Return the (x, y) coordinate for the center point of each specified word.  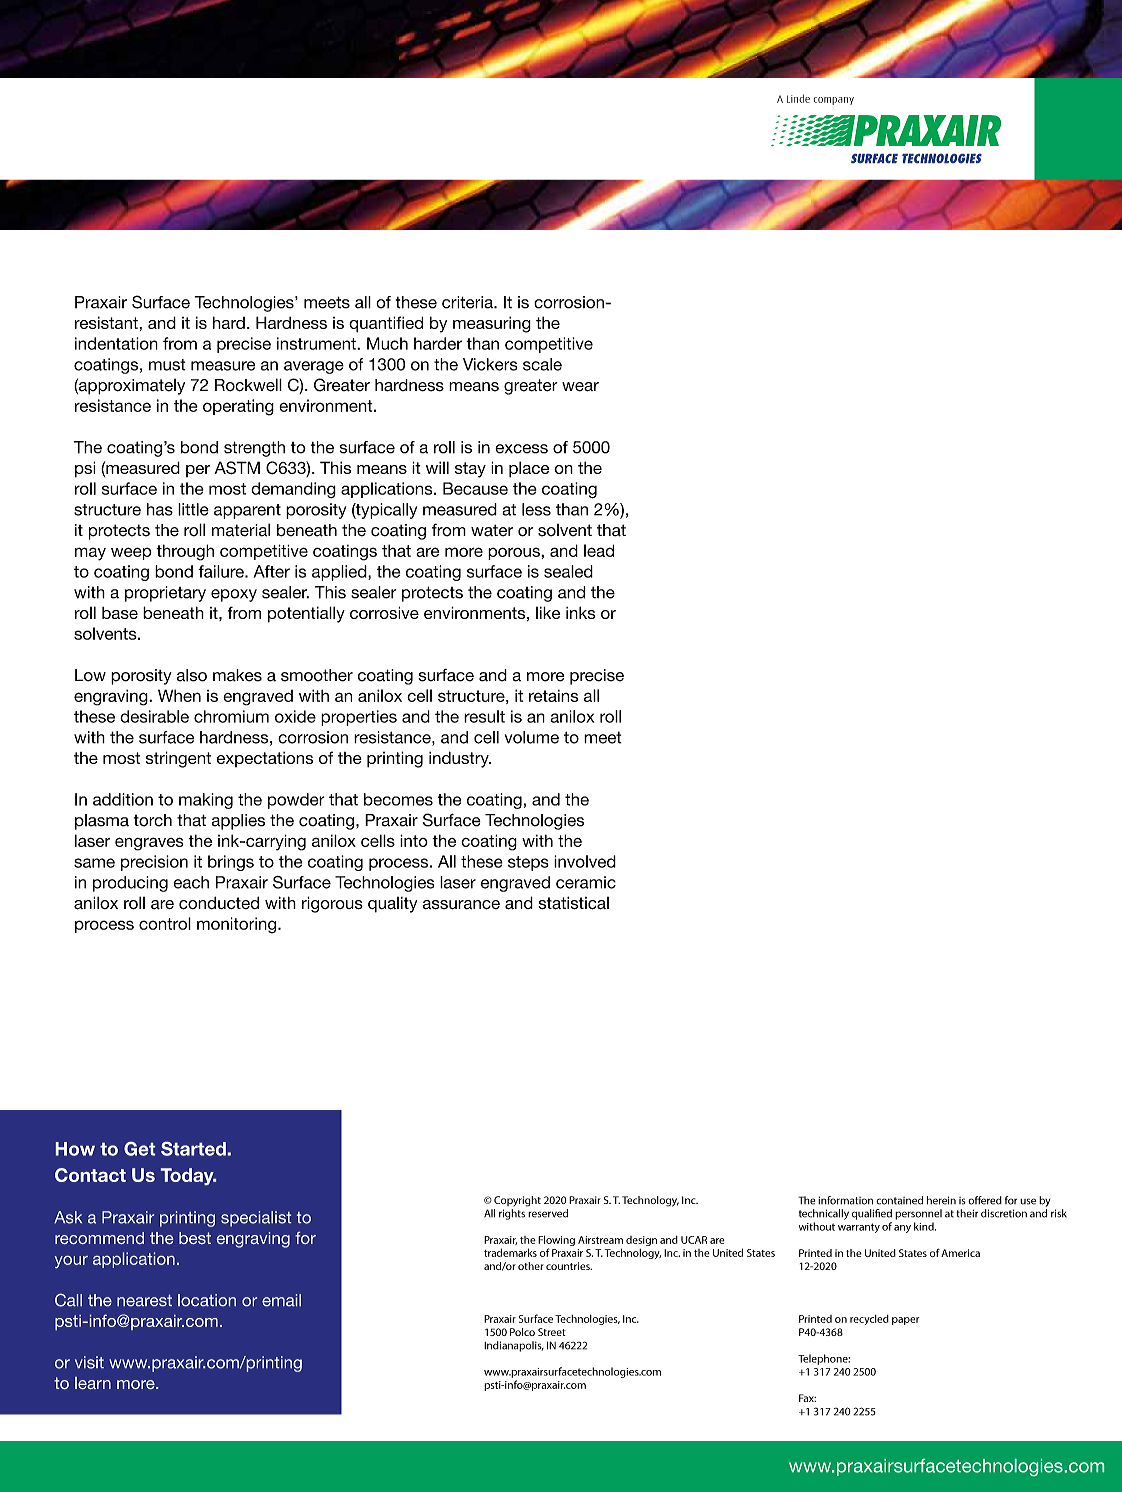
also (192, 675)
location (207, 1300)
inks (581, 612)
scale (542, 364)
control (165, 923)
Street (552, 1332)
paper (905, 1321)
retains (553, 696)
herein (941, 1200)
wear (580, 387)
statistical (574, 903)
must (167, 365)
